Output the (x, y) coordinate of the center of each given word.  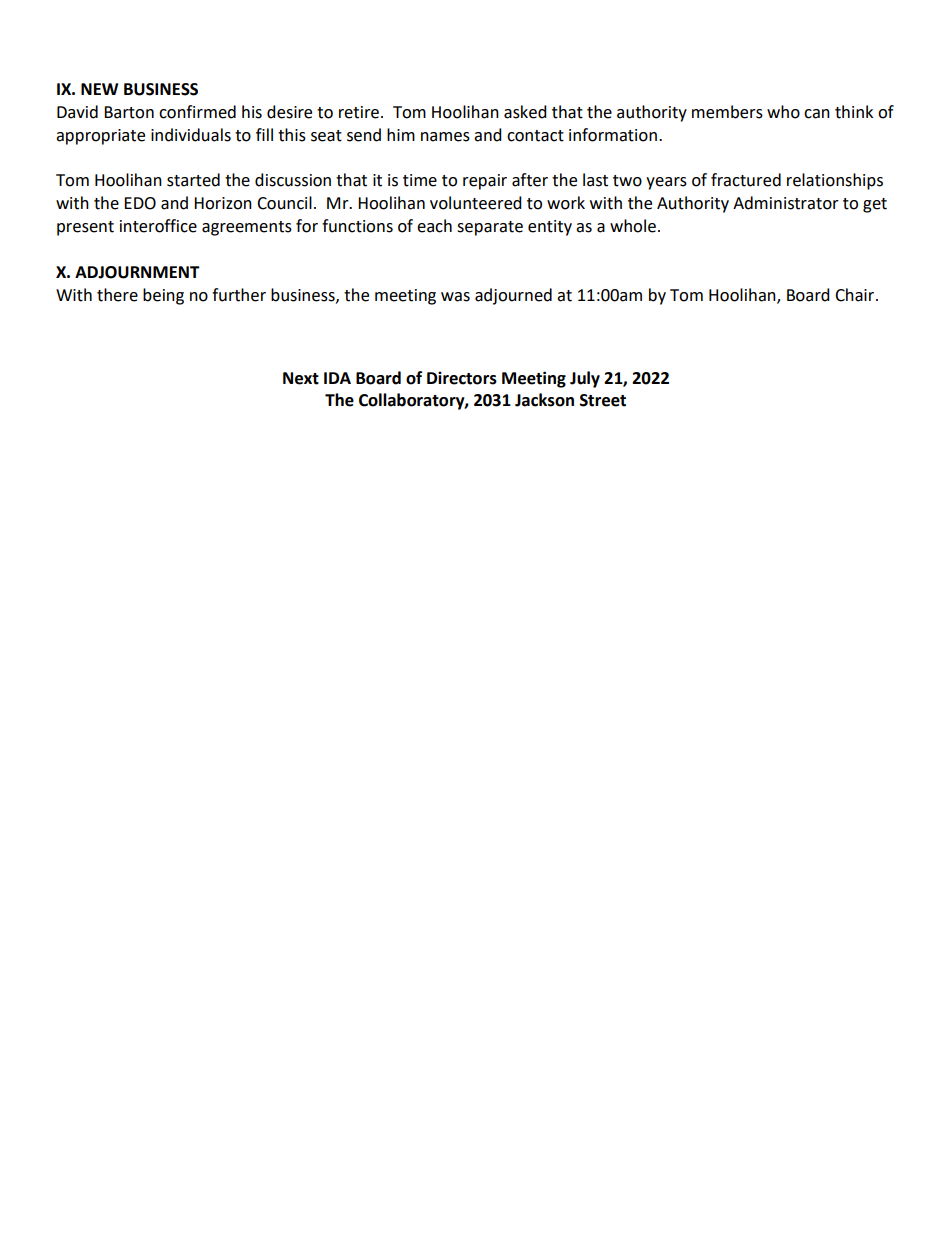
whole (633, 226)
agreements (247, 228)
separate (490, 228)
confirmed (197, 112)
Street (603, 400)
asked (525, 112)
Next (301, 378)
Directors (462, 378)
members (727, 112)
